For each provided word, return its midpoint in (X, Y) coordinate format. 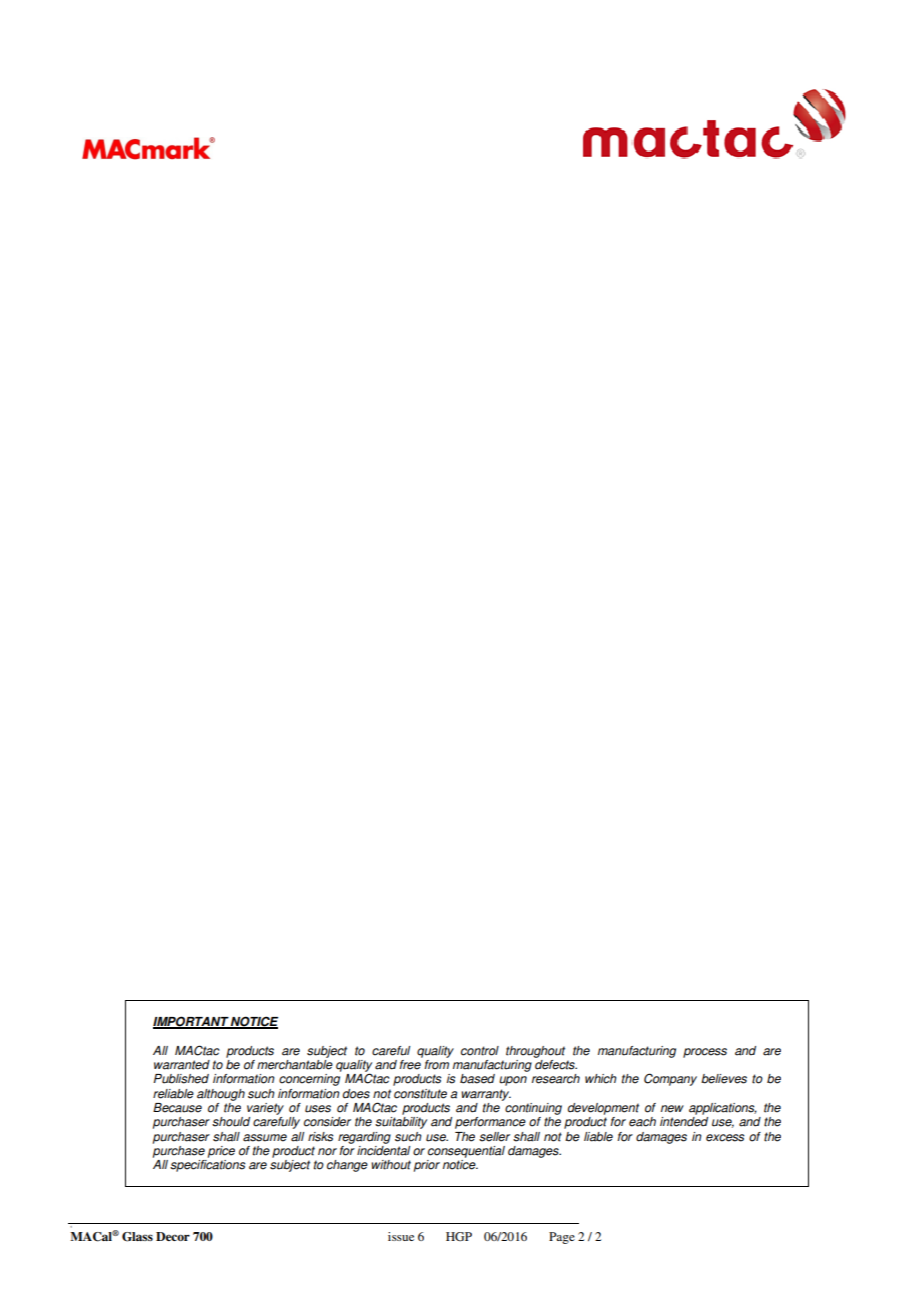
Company (670, 1079)
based (477, 1079)
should (231, 1122)
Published (181, 1079)
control (480, 1051)
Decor (173, 1236)
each (642, 1122)
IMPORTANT (191, 1022)
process (705, 1053)
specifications (207, 1166)
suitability (401, 1123)
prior (427, 1166)
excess (725, 1138)
